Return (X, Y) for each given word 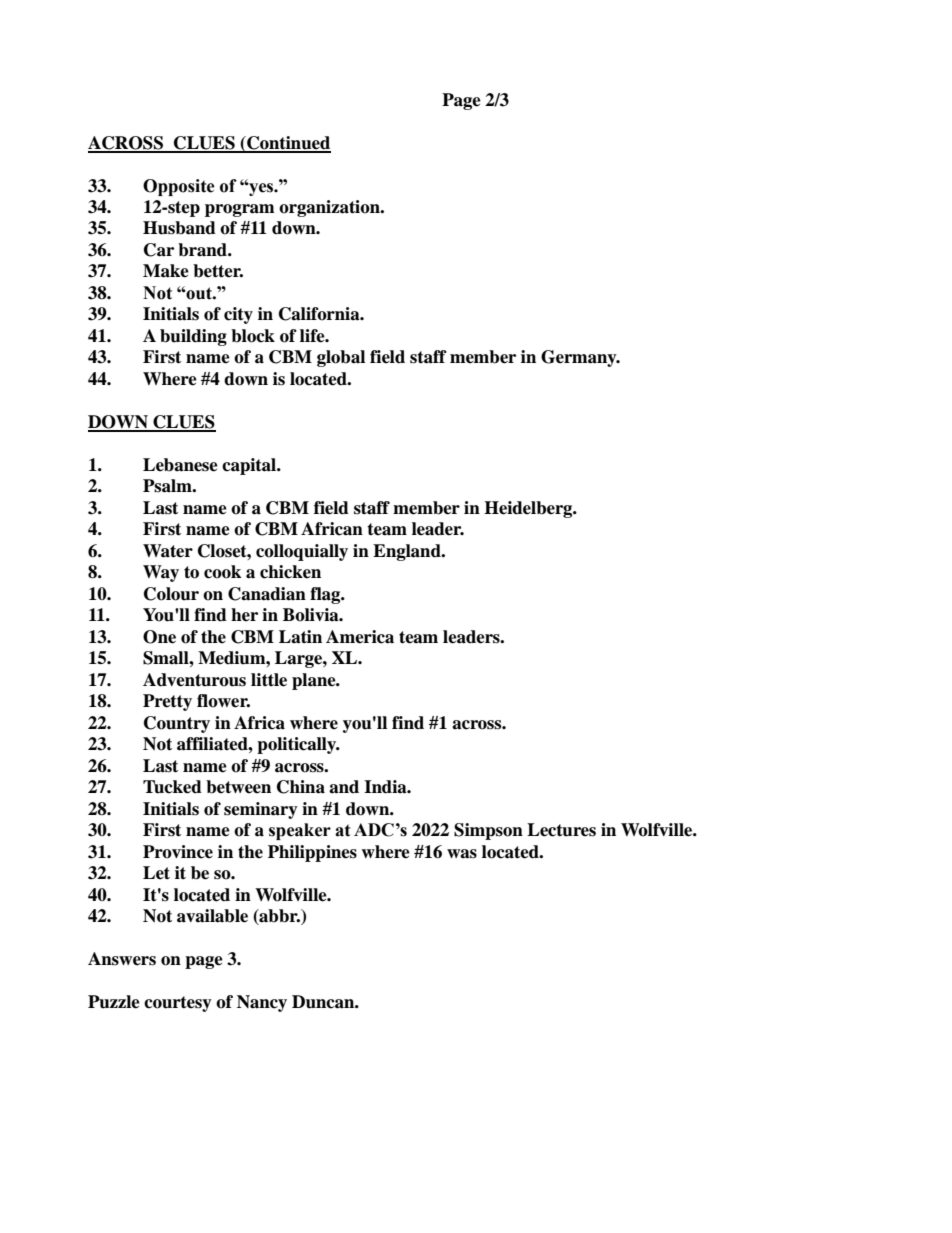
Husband (179, 228)
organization (330, 208)
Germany (580, 358)
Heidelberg (529, 509)
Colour (171, 594)
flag (326, 595)
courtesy (178, 1004)
